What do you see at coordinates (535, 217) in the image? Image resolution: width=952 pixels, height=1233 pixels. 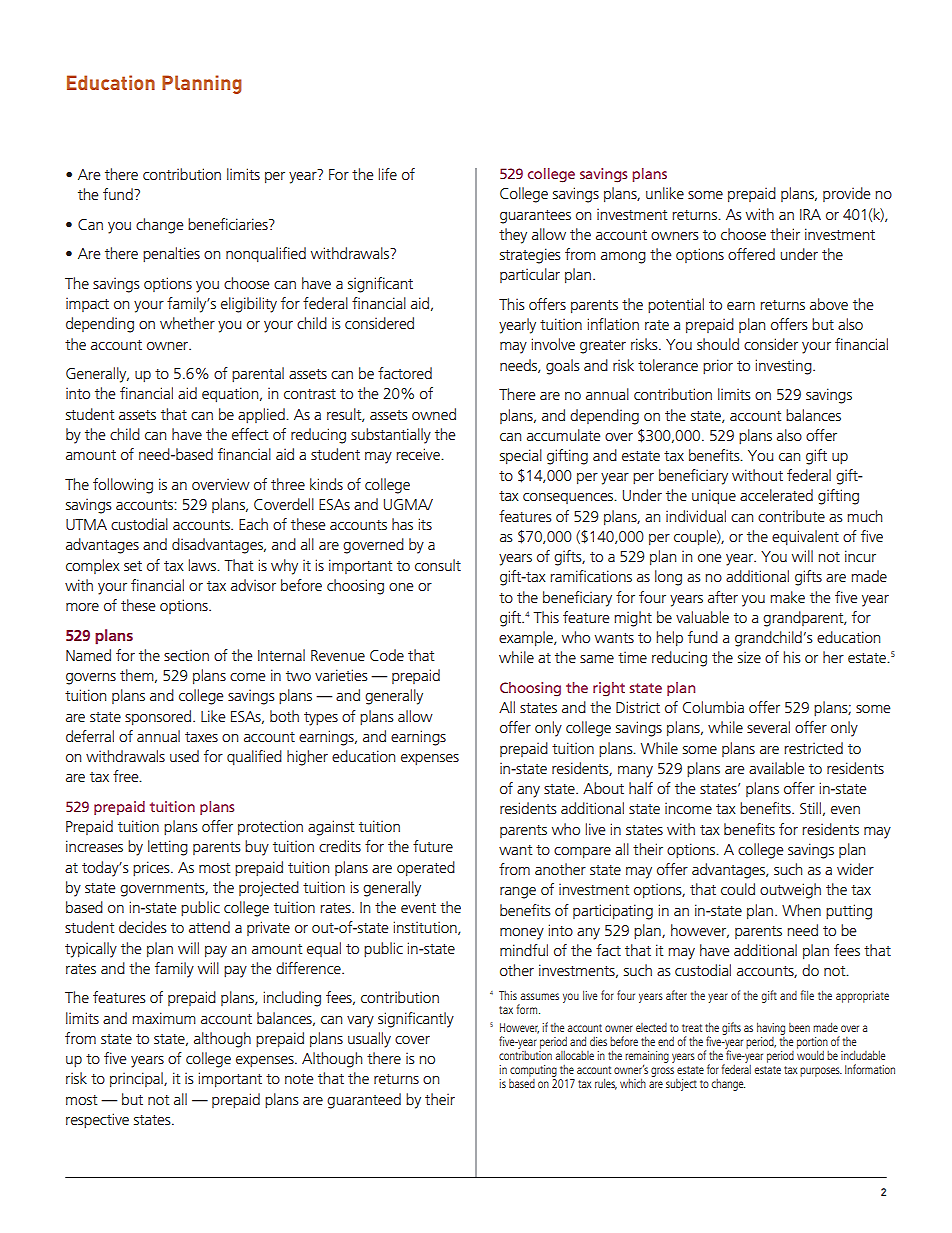 I see `guarantees` at bounding box center [535, 217].
